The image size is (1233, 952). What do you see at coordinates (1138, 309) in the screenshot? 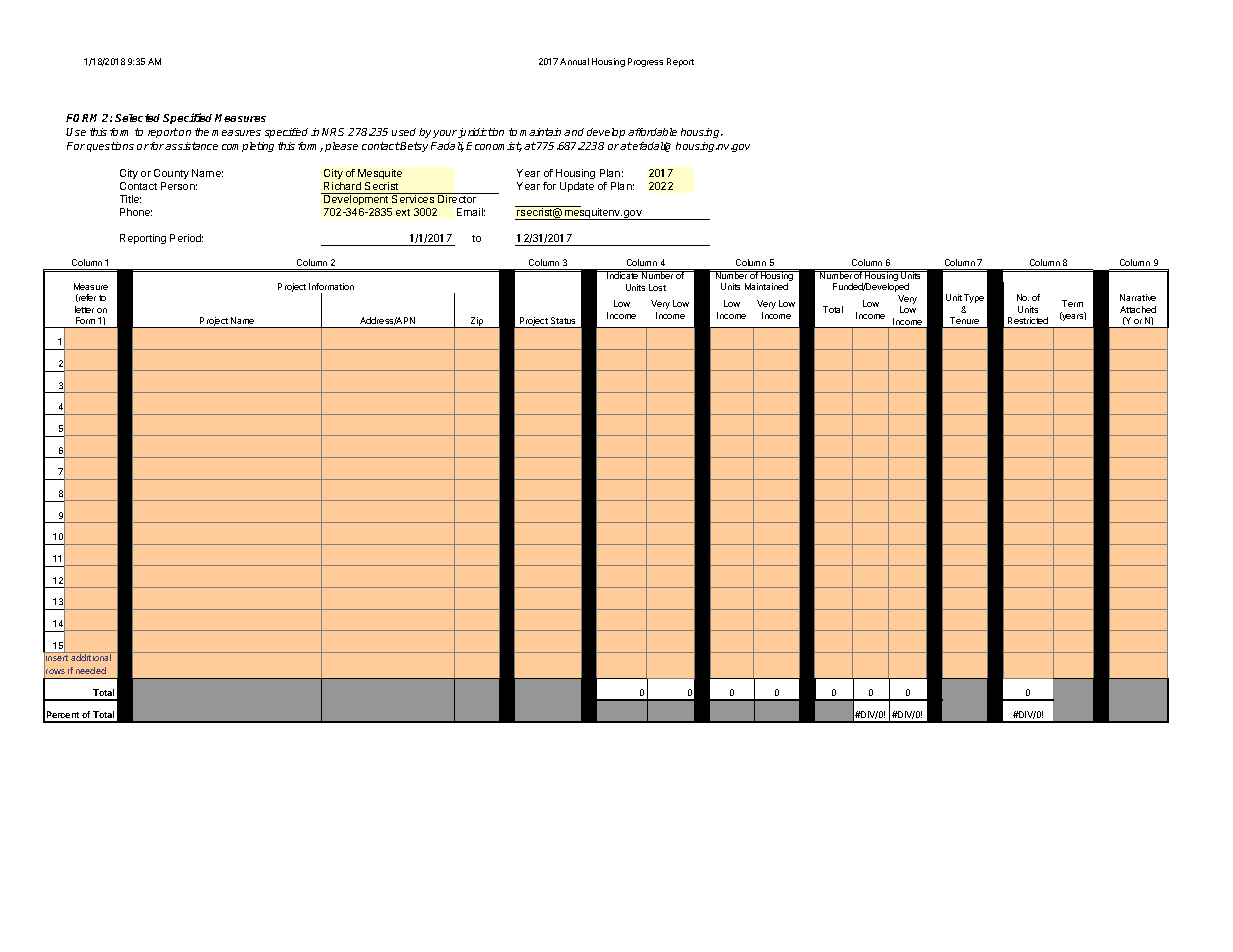
I see `Attached` at bounding box center [1138, 309].
